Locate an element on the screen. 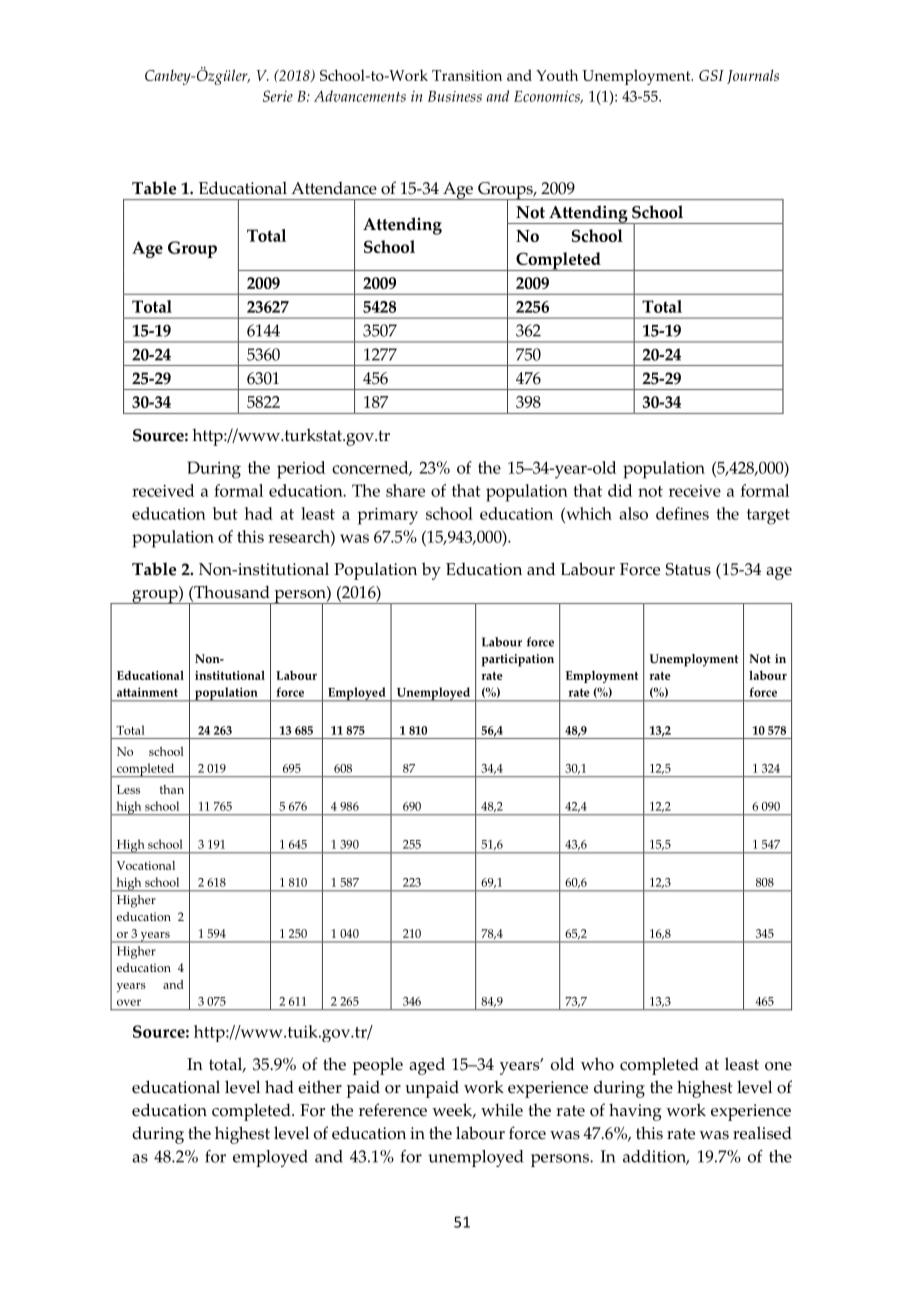  GSI is located at coordinates (711, 75).
